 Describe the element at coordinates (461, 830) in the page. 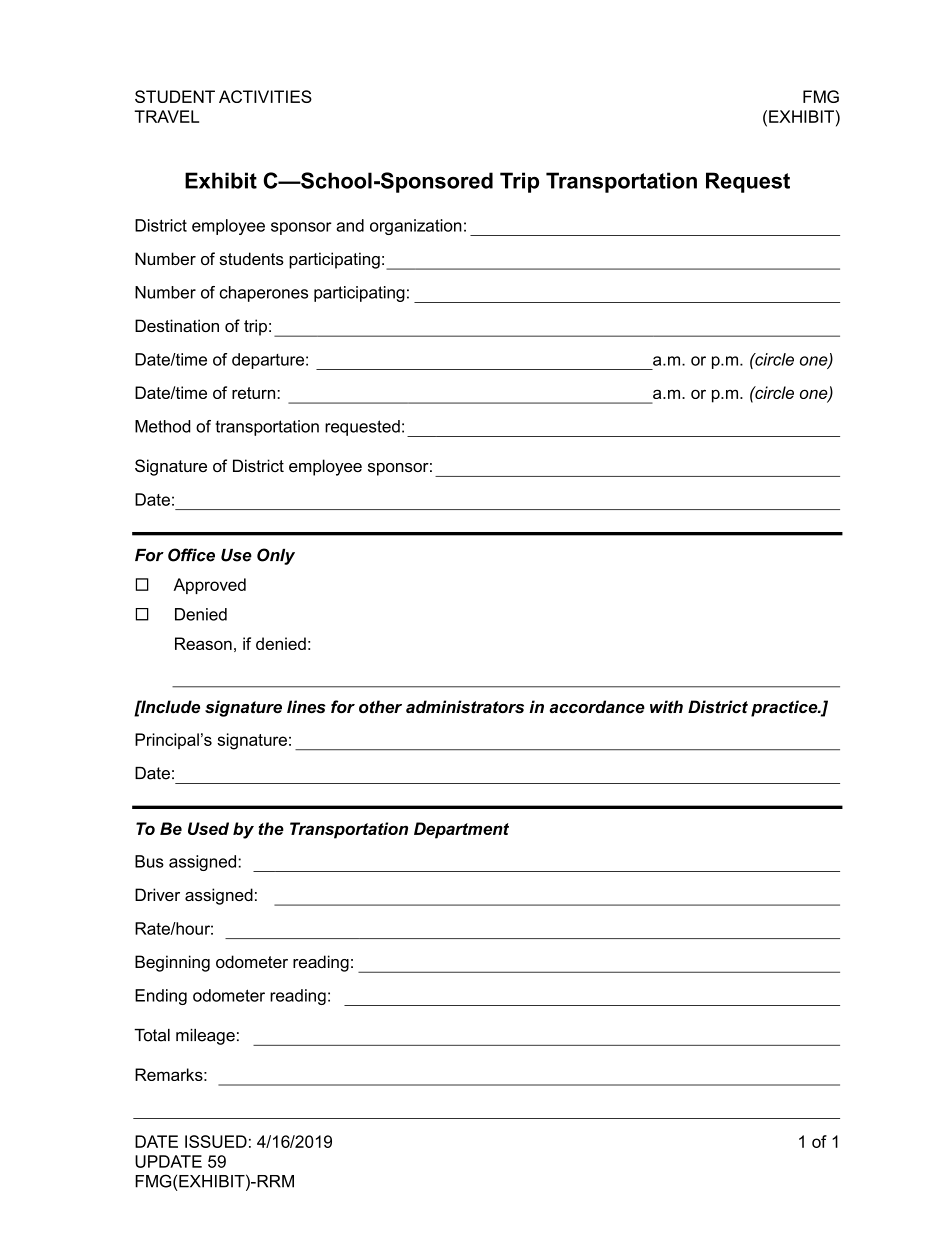

I see `Department` at that location.
